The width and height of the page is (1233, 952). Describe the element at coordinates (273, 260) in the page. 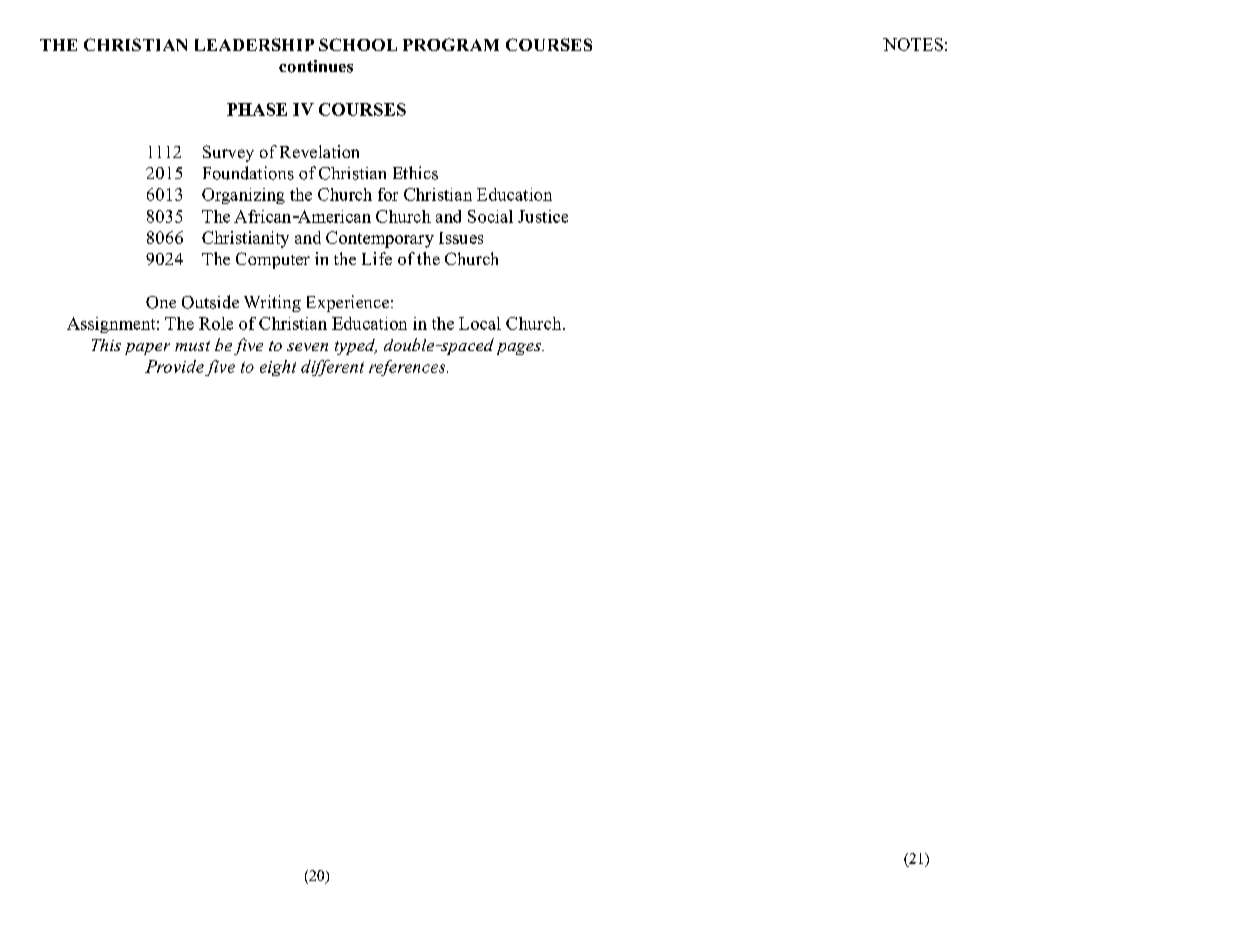

I see `Computer` at that location.
